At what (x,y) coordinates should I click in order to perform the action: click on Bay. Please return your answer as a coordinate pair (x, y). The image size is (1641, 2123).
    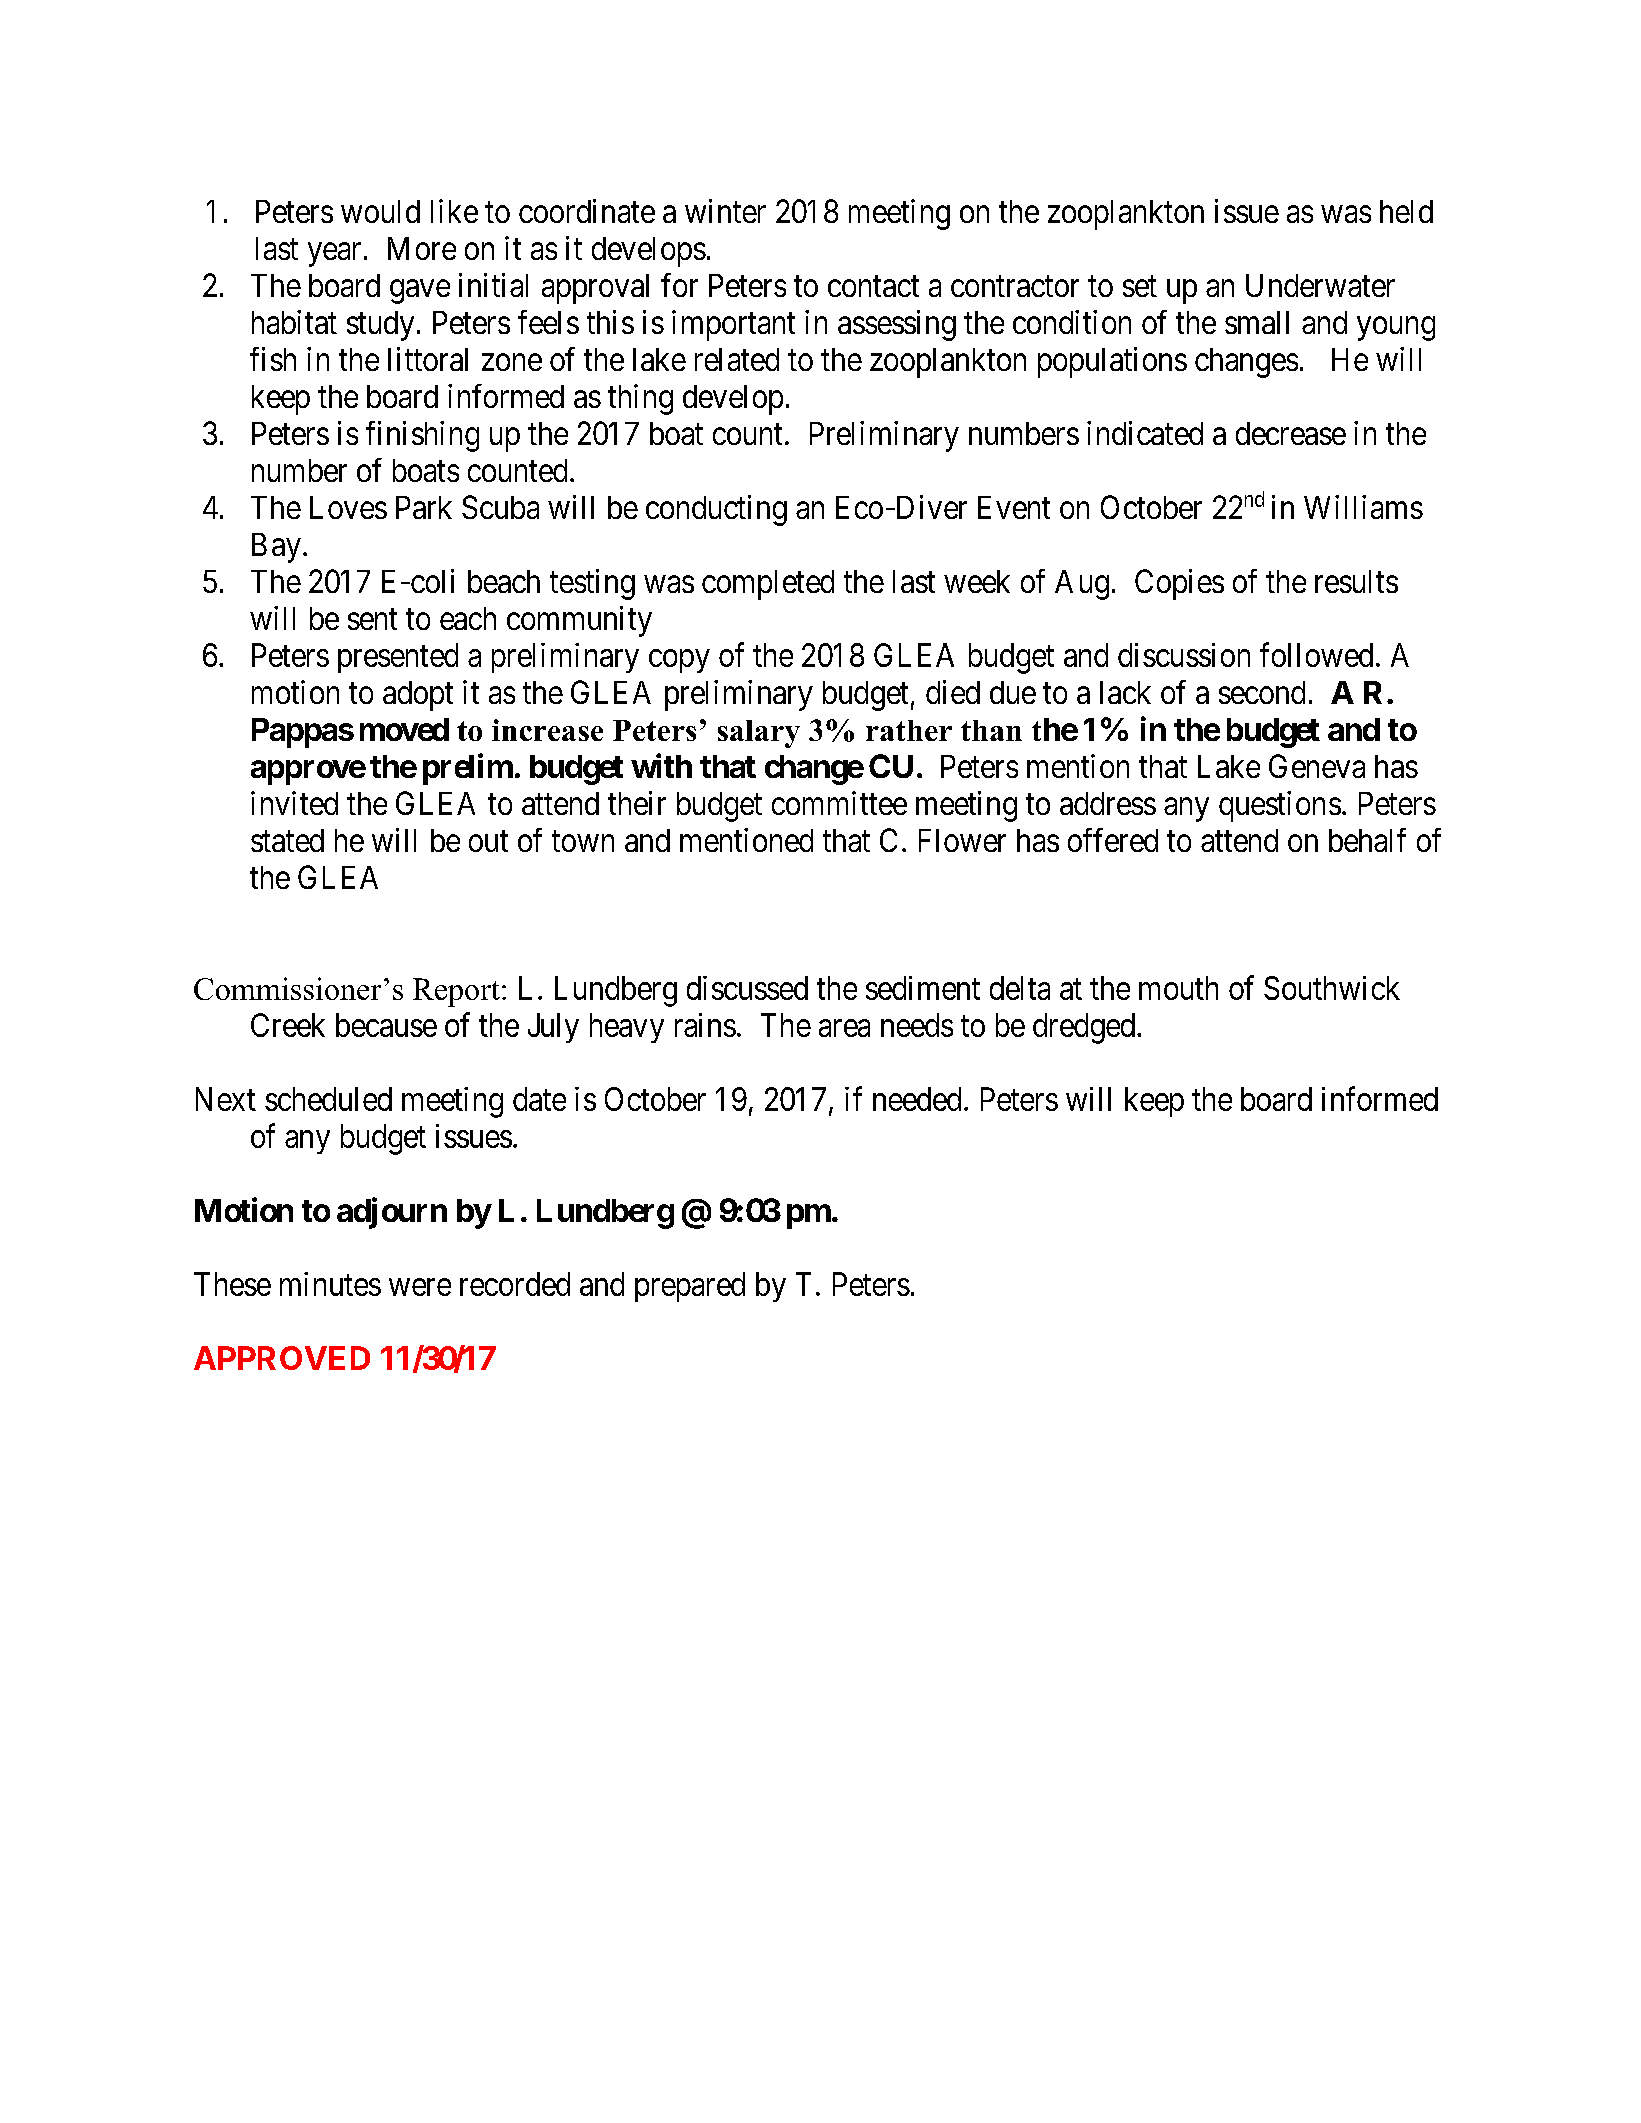
    Looking at the image, I should click on (276, 548).
